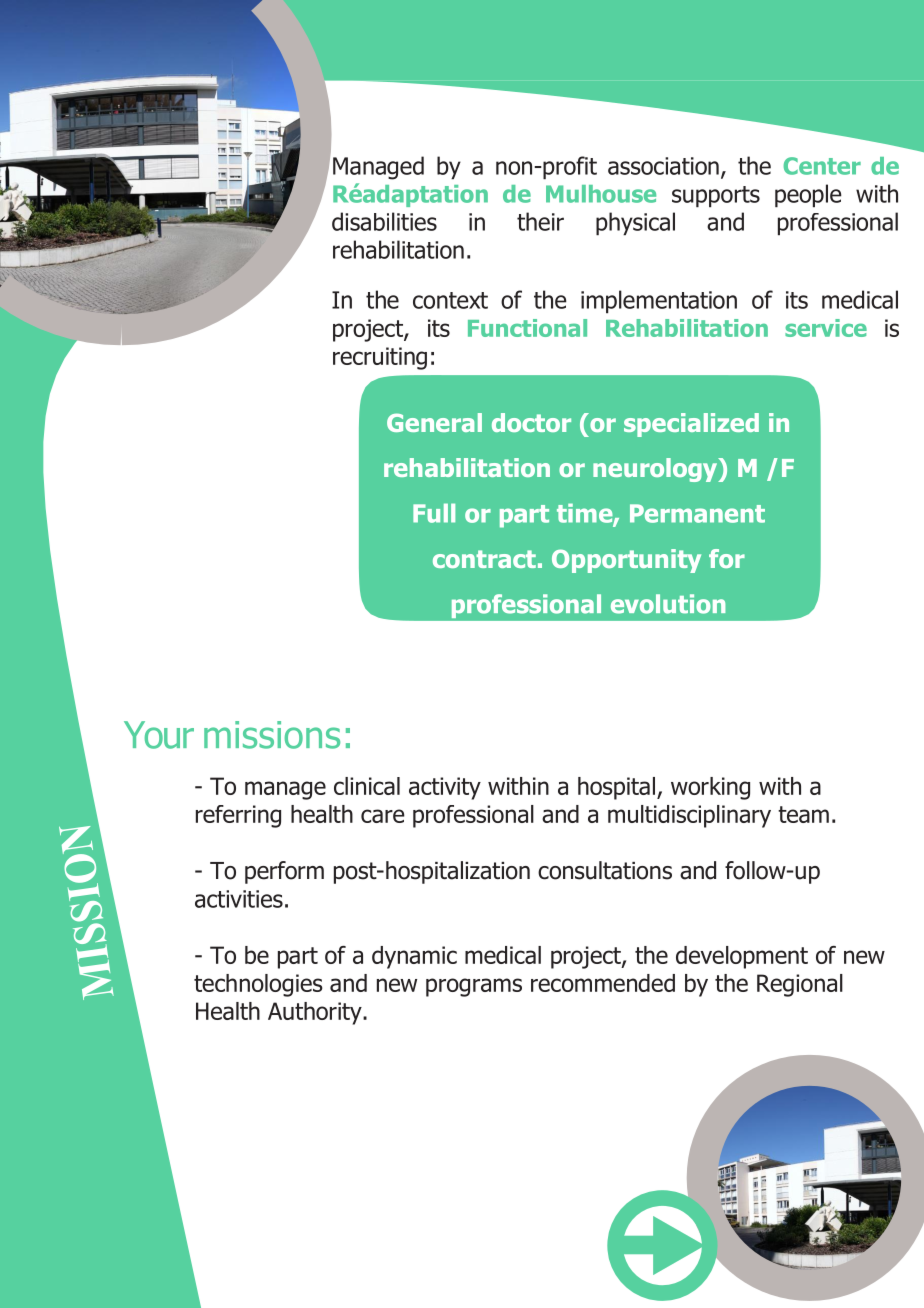  I want to click on disabilities, so click(384, 221).
